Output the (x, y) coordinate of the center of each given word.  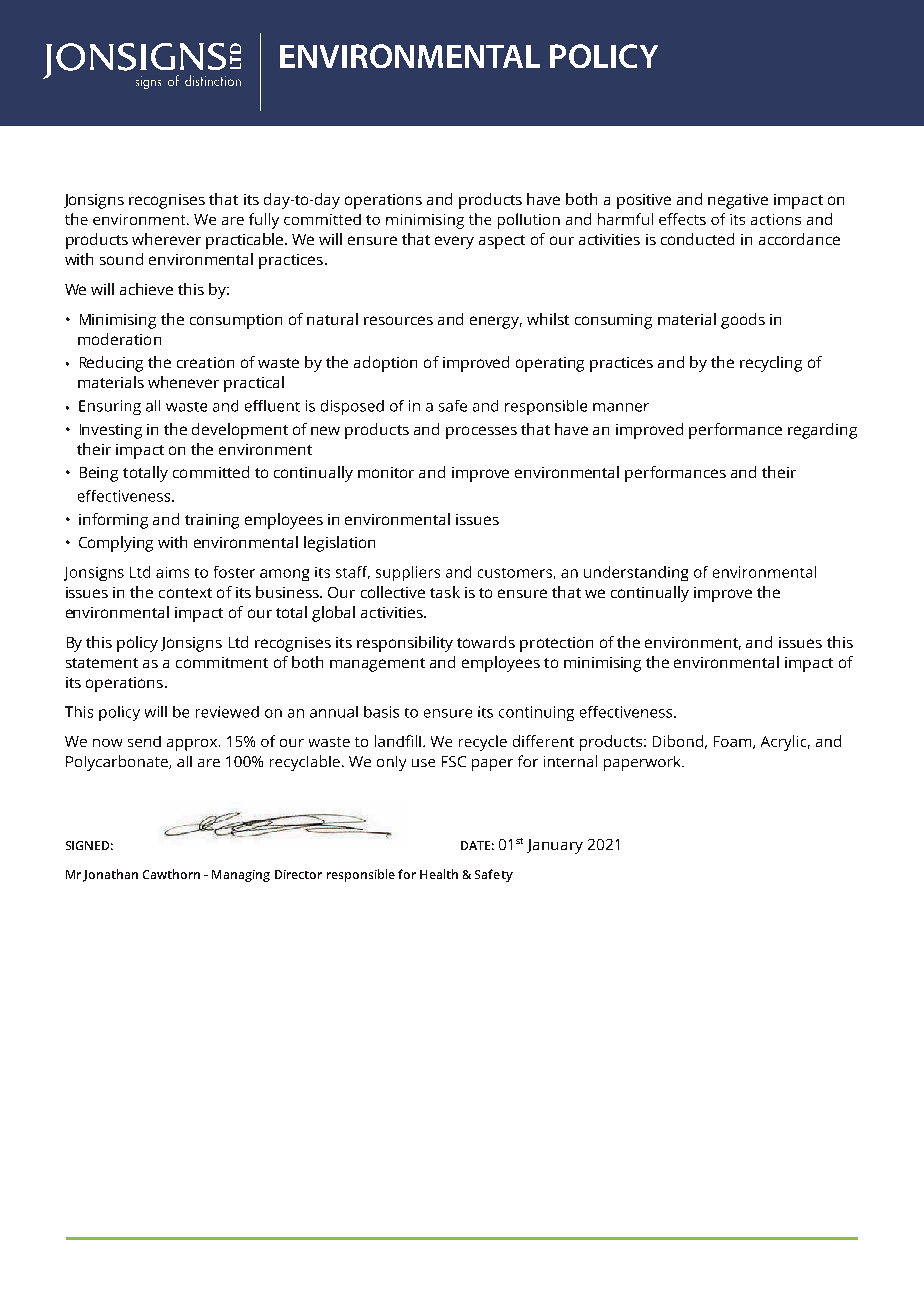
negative (738, 201)
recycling (771, 364)
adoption (385, 364)
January (555, 846)
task (445, 592)
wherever (166, 239)
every (454, 242)
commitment (222, 662)
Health (439, 874)
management (377, 665)
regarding (822, 431)
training (212, 521)
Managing (241, 876)
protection (556, 644)
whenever (183, 382)
